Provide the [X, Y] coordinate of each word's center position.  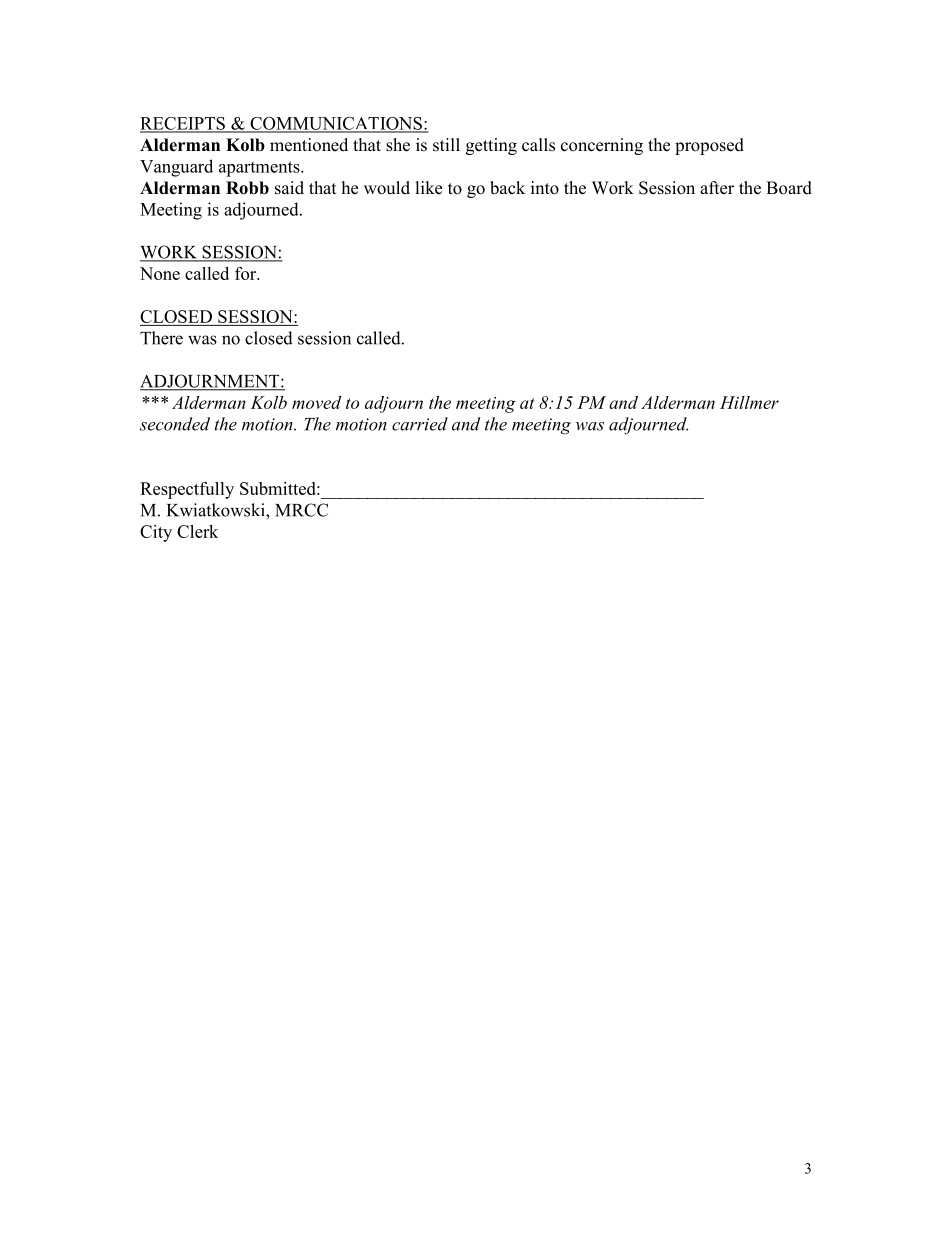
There [161, 338]
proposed [709, 146]
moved [316, 402]
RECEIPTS [183, 124]
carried [420, 424]
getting [491, 146]
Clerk [197, 531]
